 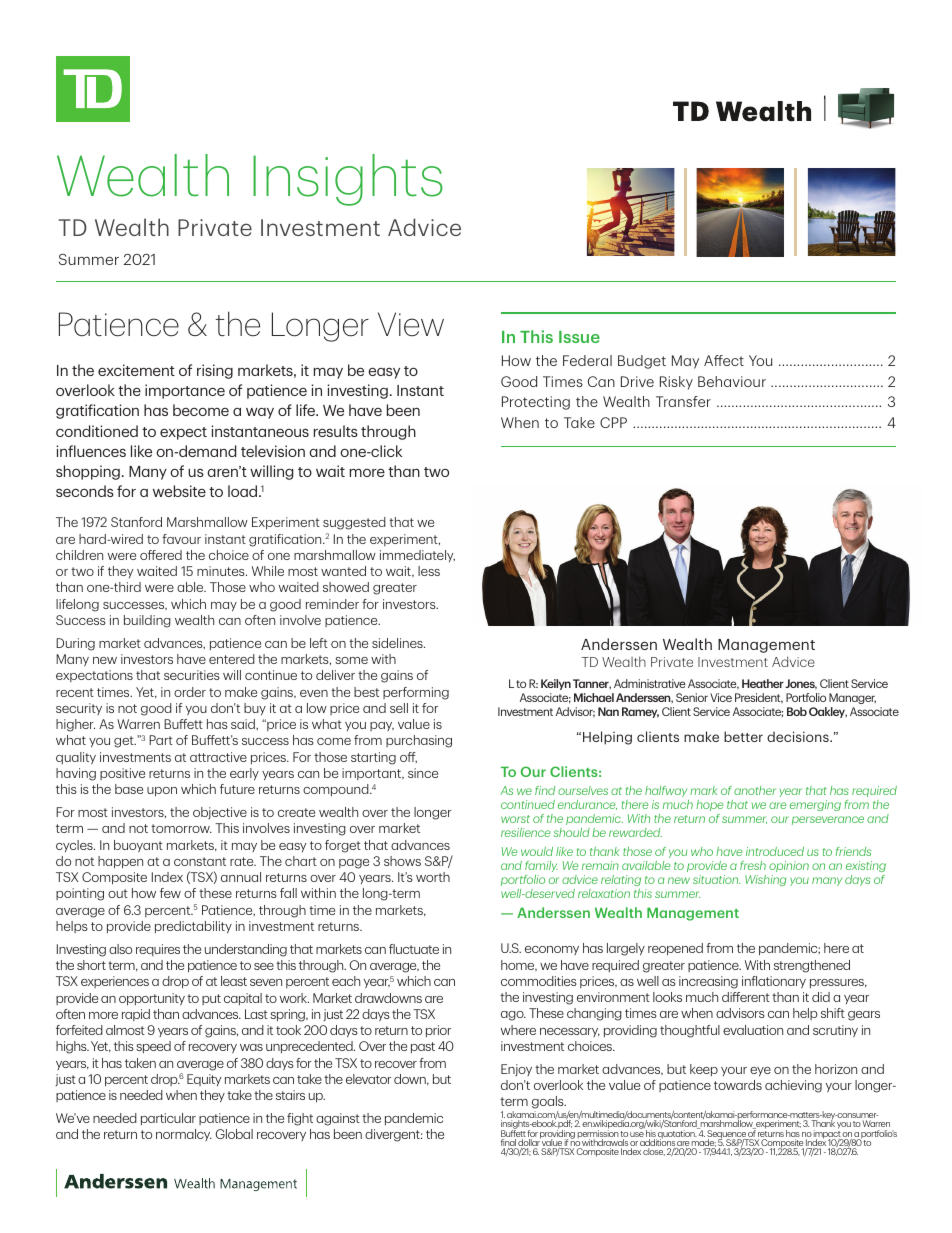 I want to click on fluctuate, so click(x=414, y=949).
